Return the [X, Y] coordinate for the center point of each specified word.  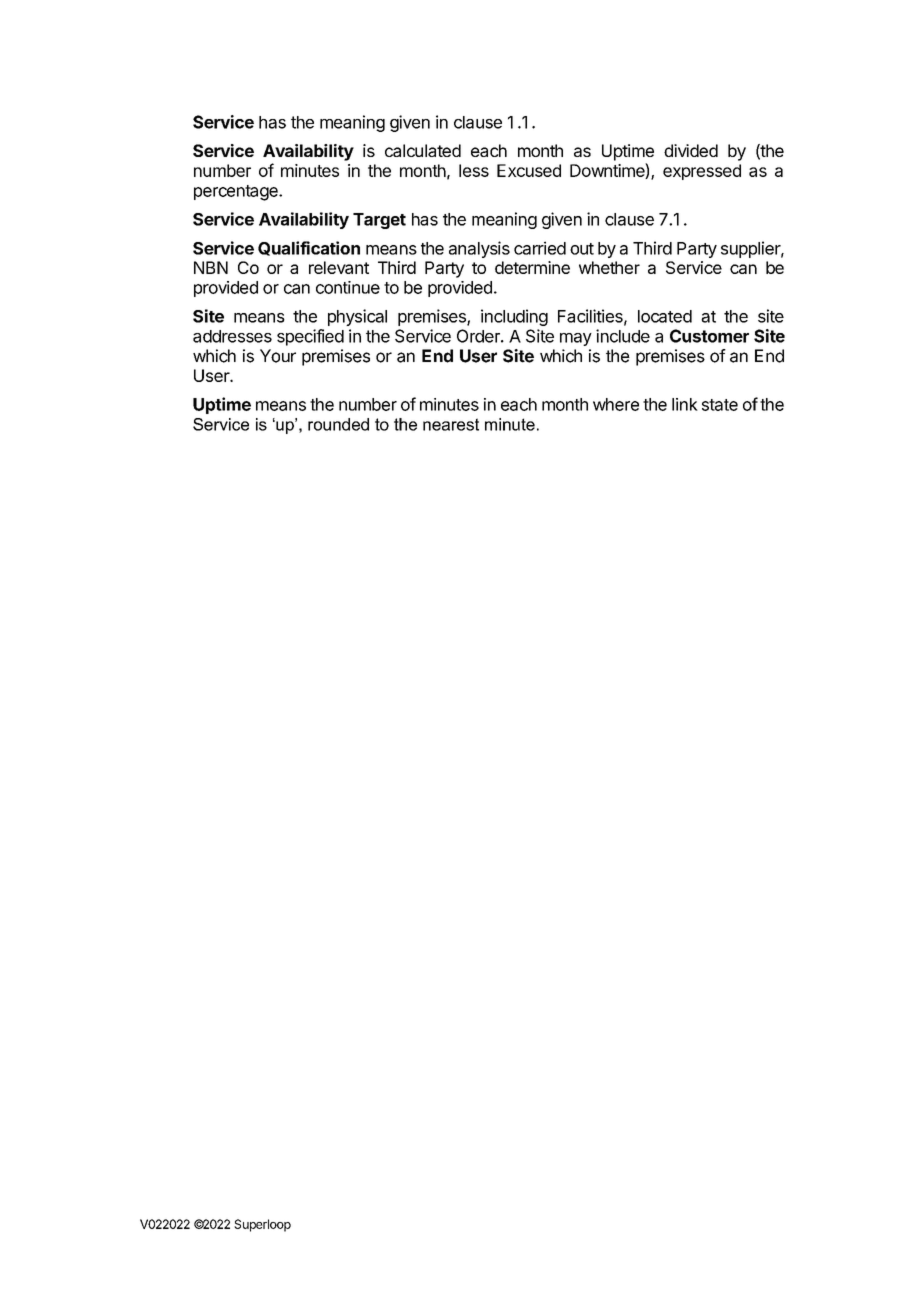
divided [691, 150]
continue [348, 287]
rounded [338, 424]
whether [609, 267]
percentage [237, 193]
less [474, 170]
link [685, 404]
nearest [451, 424]
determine [532, 267]
